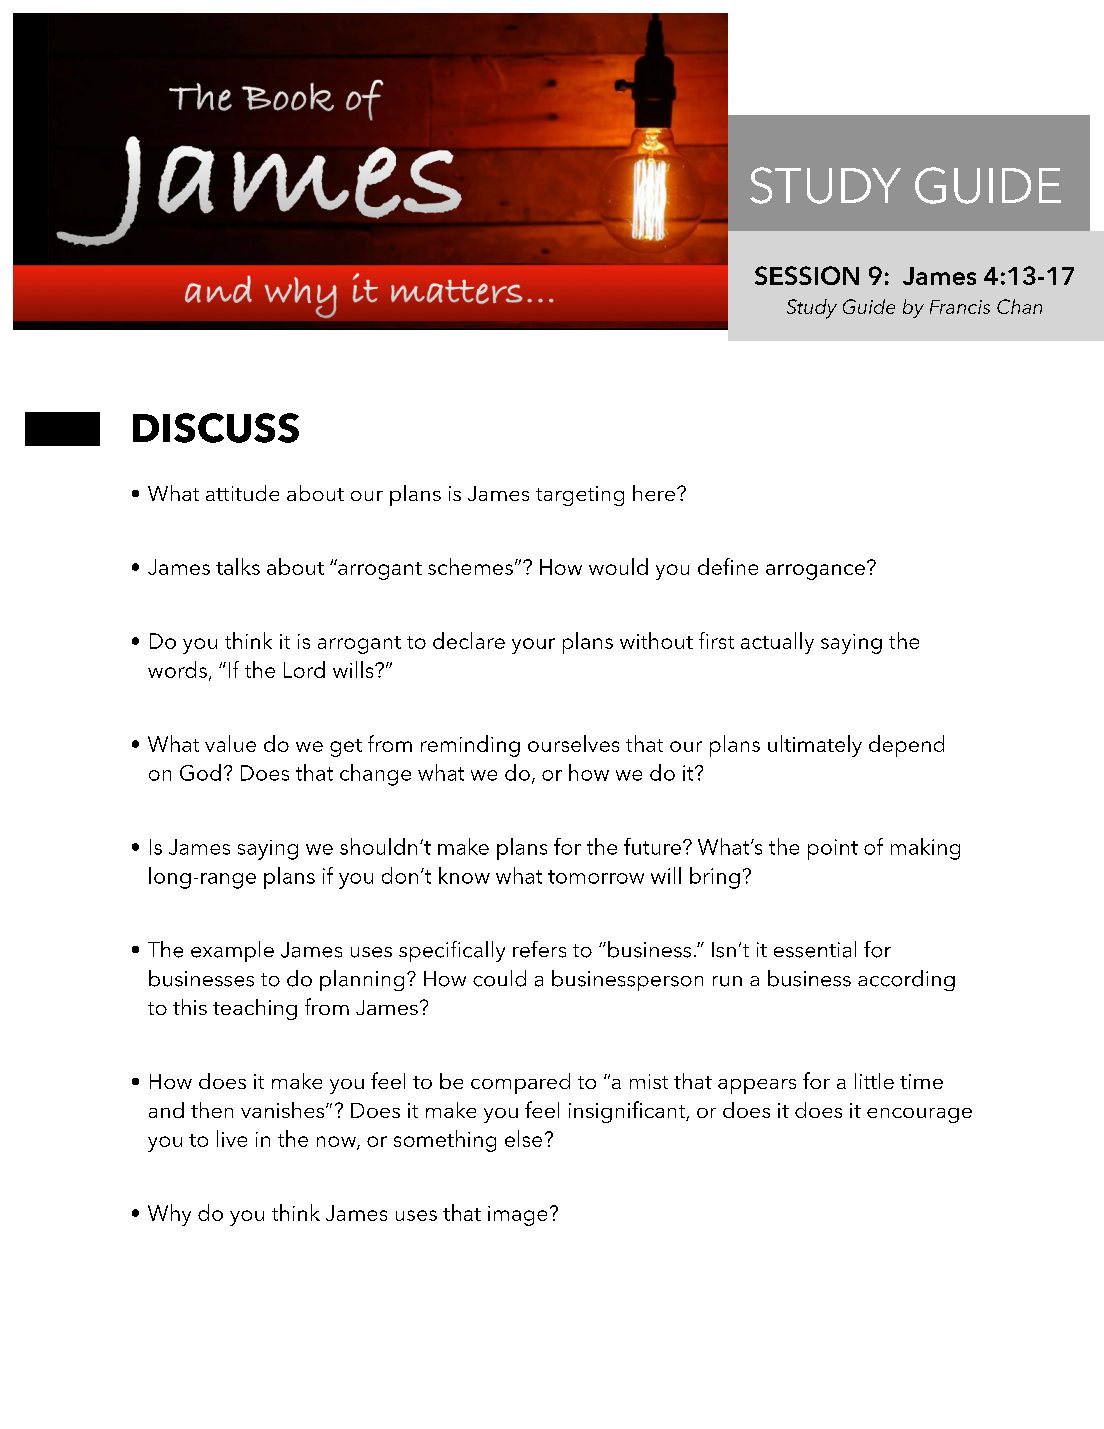  What do you see at coordinates (815, 572) in the page?
I see `arrogance` at bounding box center [815, 572].
